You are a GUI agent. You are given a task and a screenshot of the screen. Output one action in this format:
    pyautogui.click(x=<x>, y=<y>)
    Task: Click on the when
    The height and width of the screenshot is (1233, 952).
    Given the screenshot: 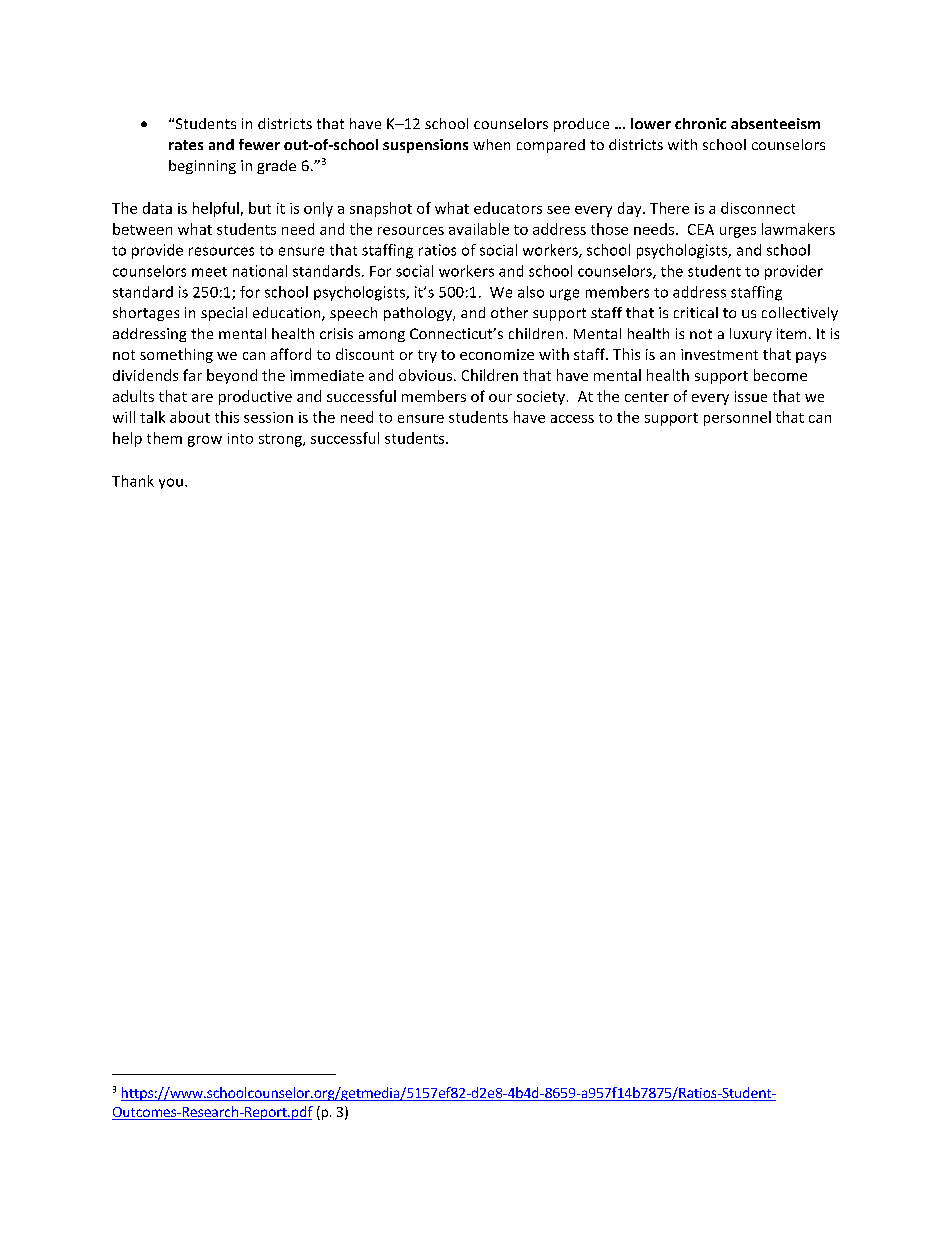 What is the action you would take?
    pyautogui.click(x=491, y=144)
